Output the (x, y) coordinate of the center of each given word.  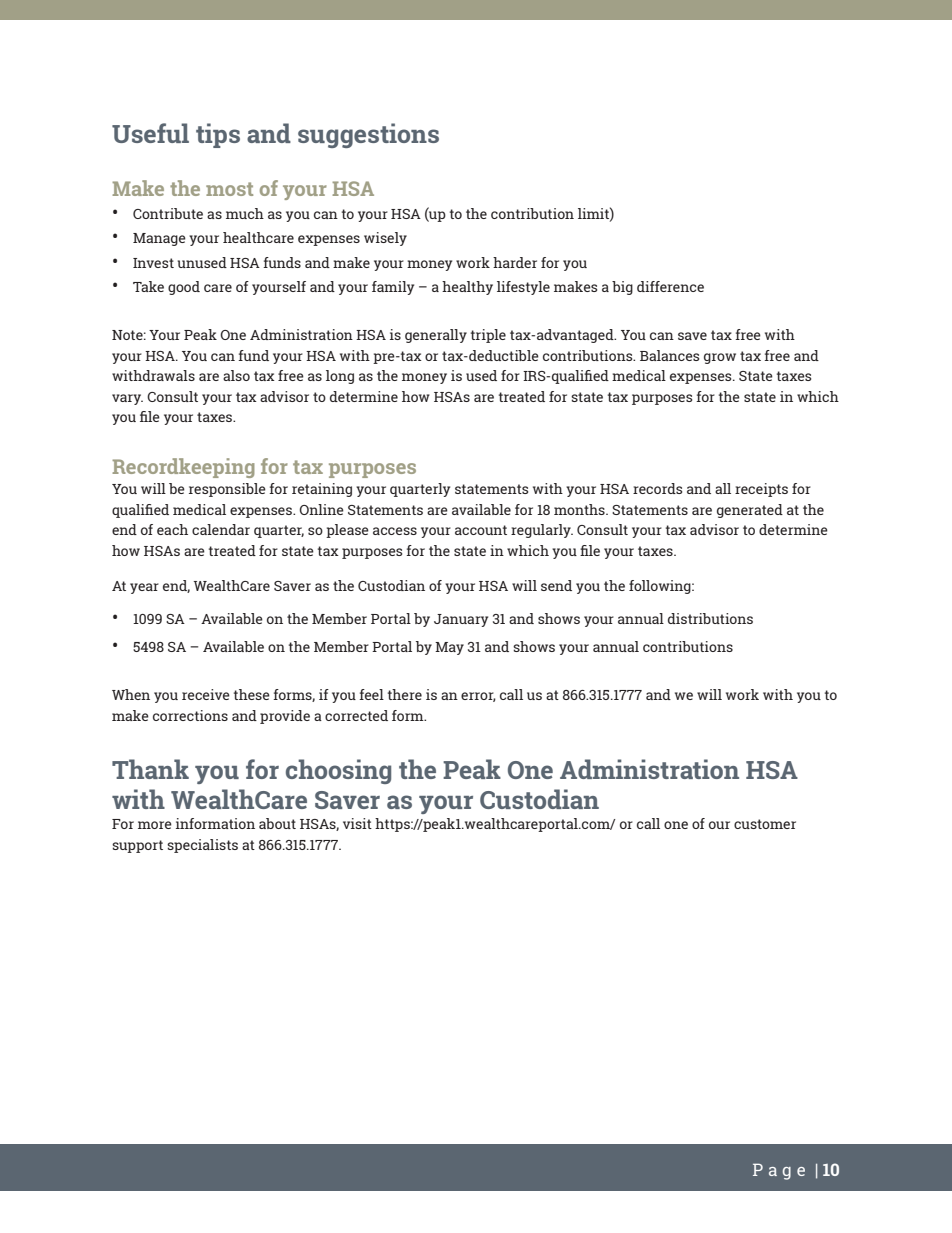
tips (218, 135)
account (481, 530)
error (478, 697)
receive (206, 694)
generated (750, 511)
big (622, 288)
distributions (710, 618)
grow (720, 358)
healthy (467, 288)
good (184, 288)
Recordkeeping (183, 468)
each (172, 529)
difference (670, 286)
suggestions (368, 135)
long (340, 377)
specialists (202, 846)
